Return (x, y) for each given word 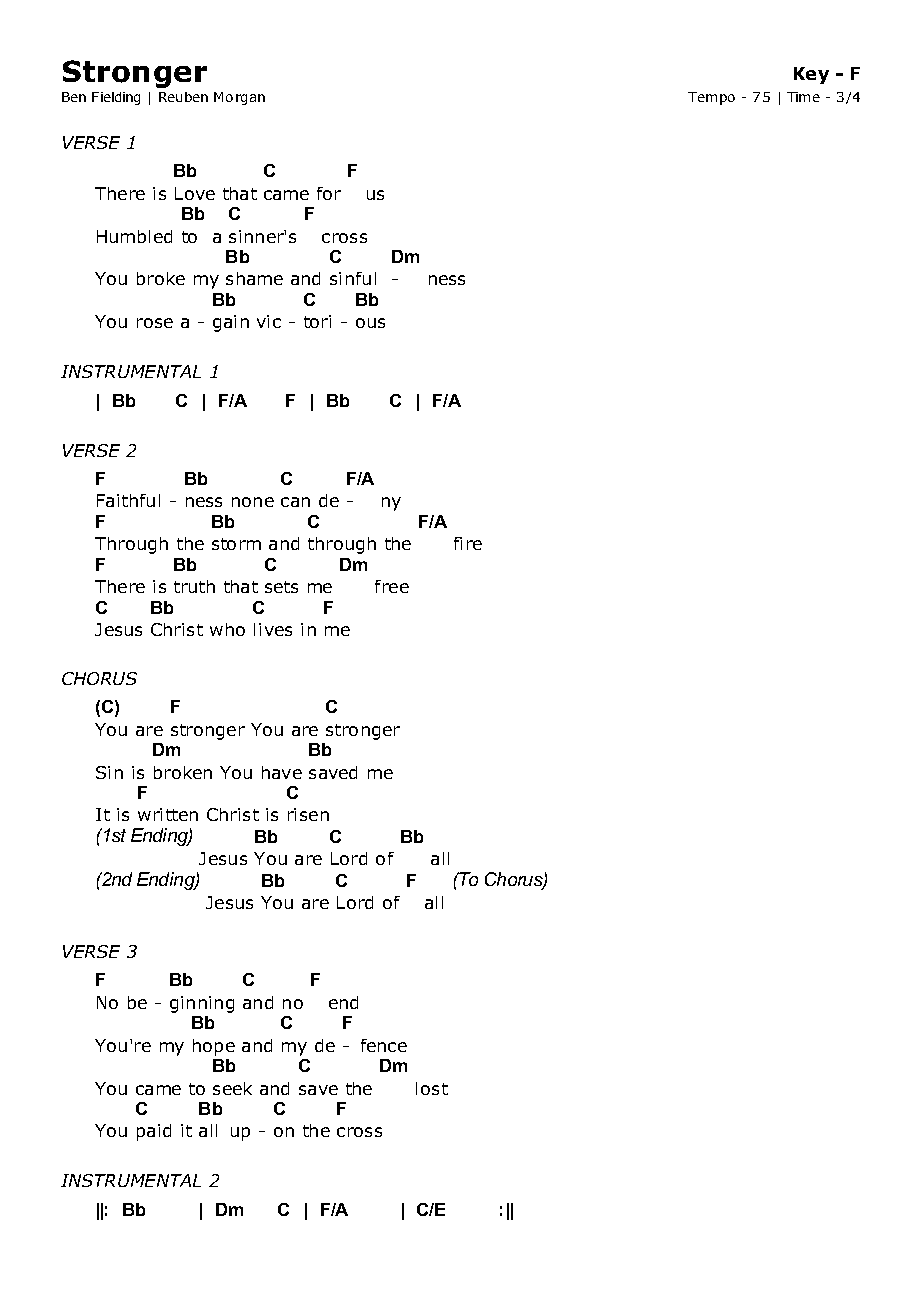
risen (308, 814)
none (253, 502)
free (392, 586)
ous (370, 323)
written (168, 814)
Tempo (711, 98)
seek (232, 1088)
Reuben (183, 97)
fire (468, 543)
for (329, 193)
